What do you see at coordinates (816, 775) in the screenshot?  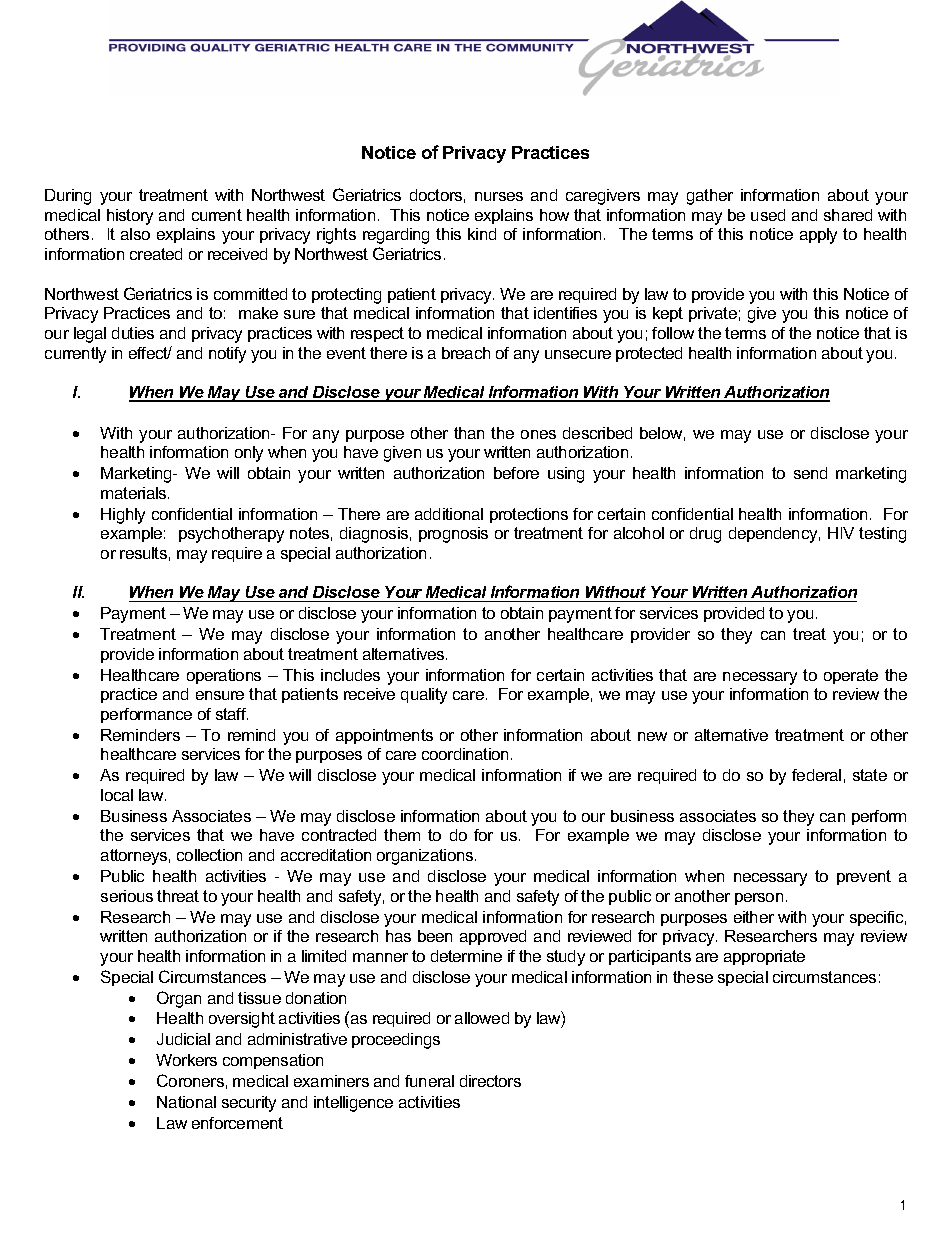 I see `federal` at bounding box center [816, 775].
